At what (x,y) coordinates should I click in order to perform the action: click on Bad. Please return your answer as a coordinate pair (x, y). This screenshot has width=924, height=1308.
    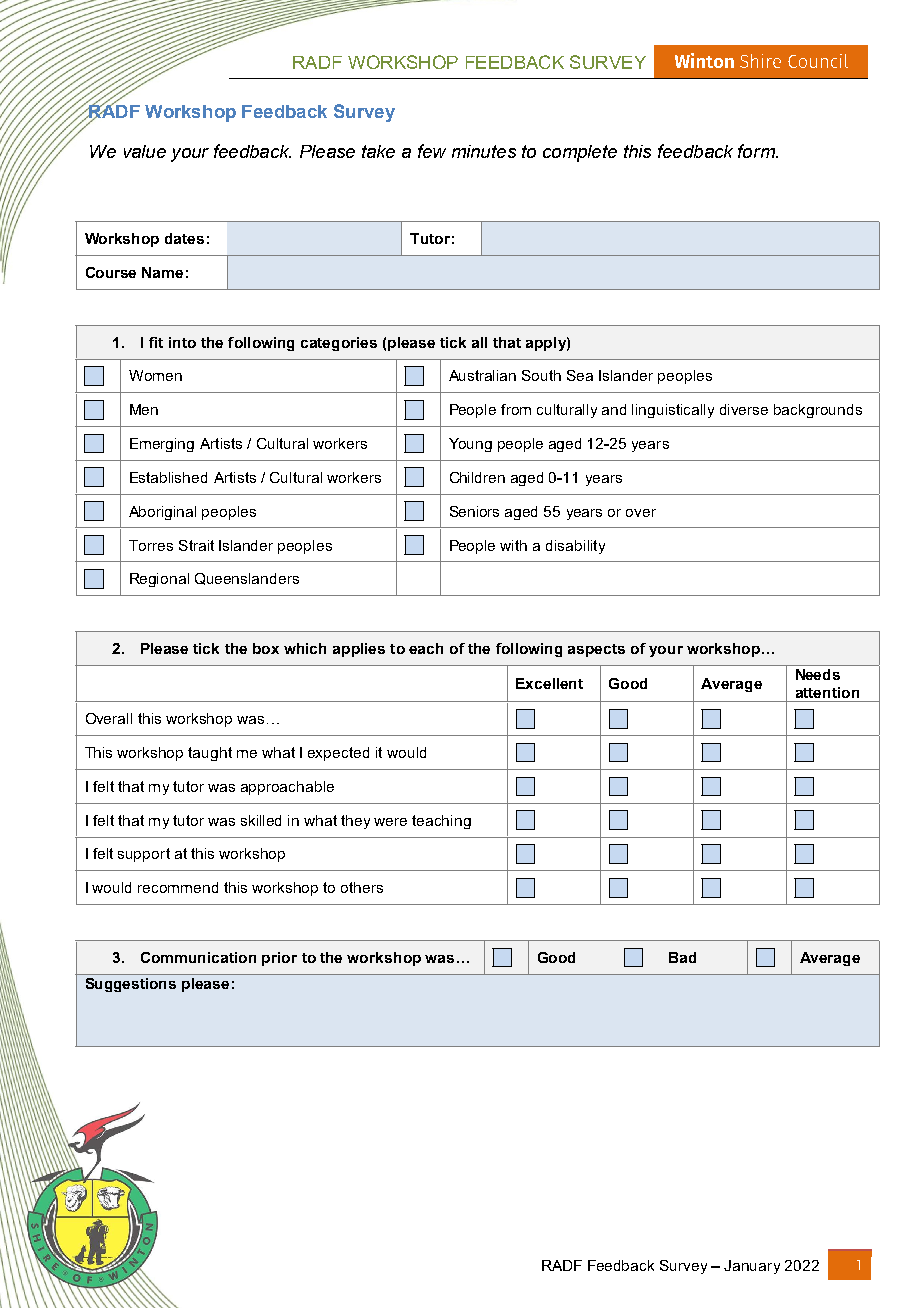
    Looking at the image, I should click on (682, 957).
